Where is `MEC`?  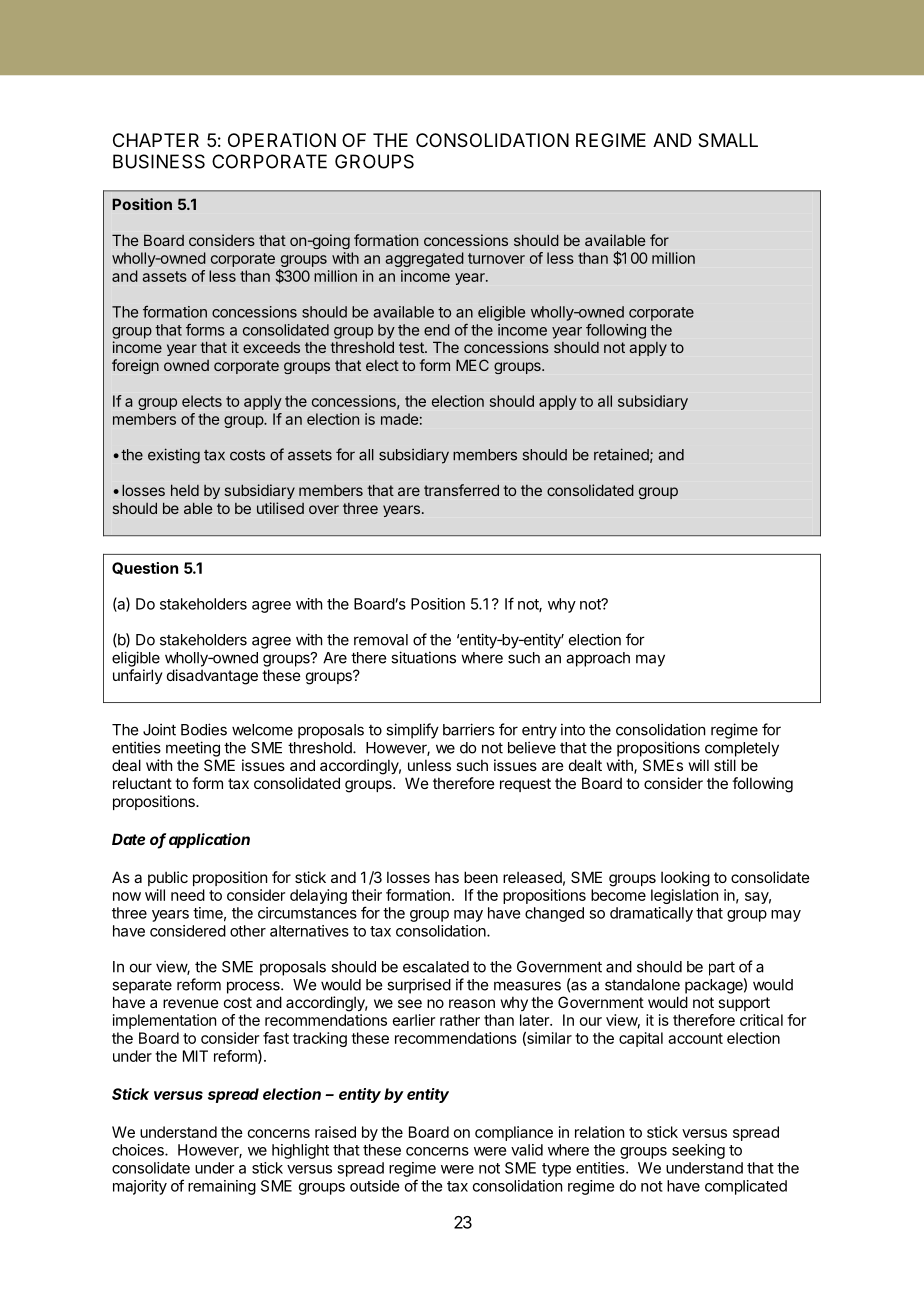 MEC is located at coordinates (472, 365).
